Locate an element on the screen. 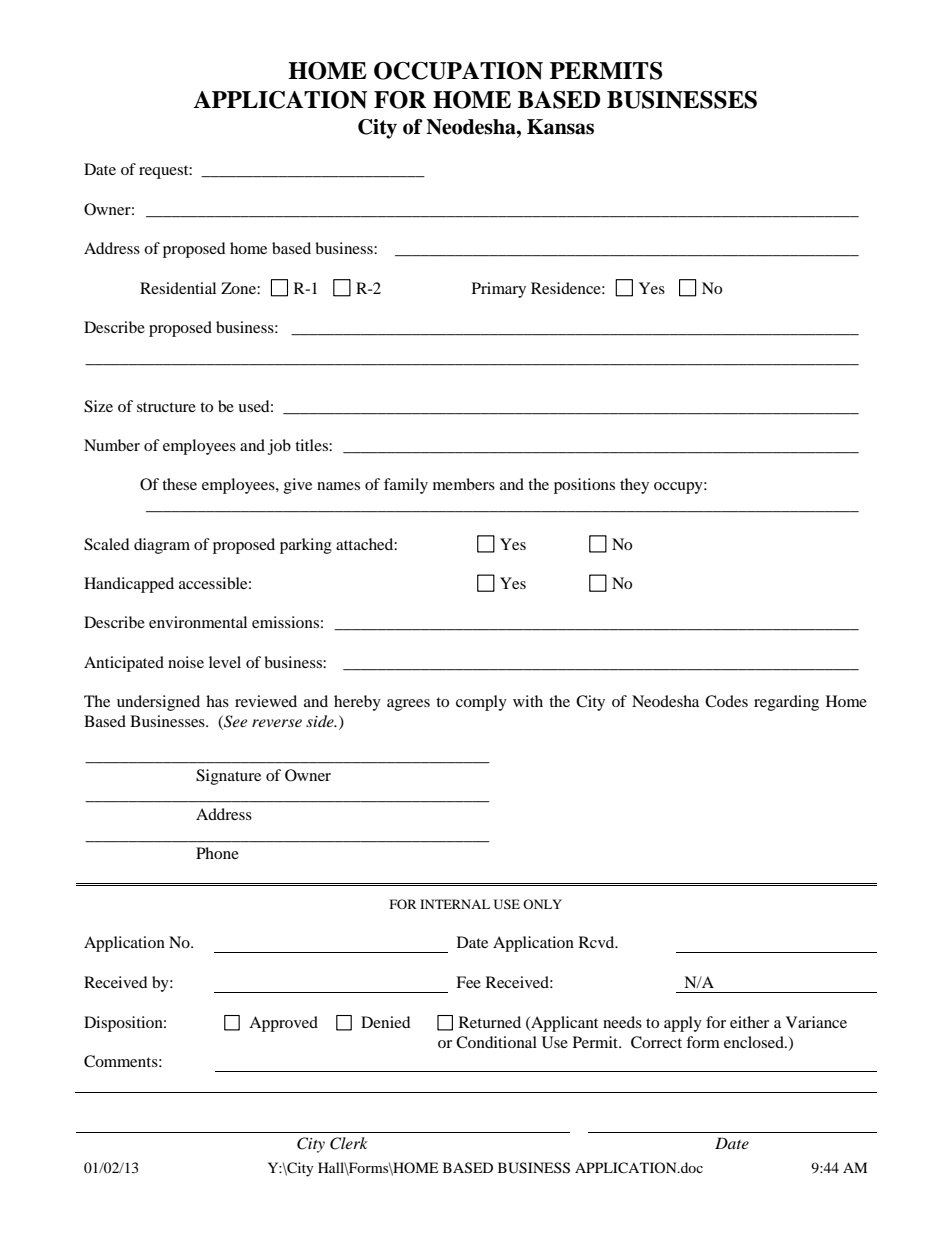  enclosed is located at coordinates (755, 1042).
